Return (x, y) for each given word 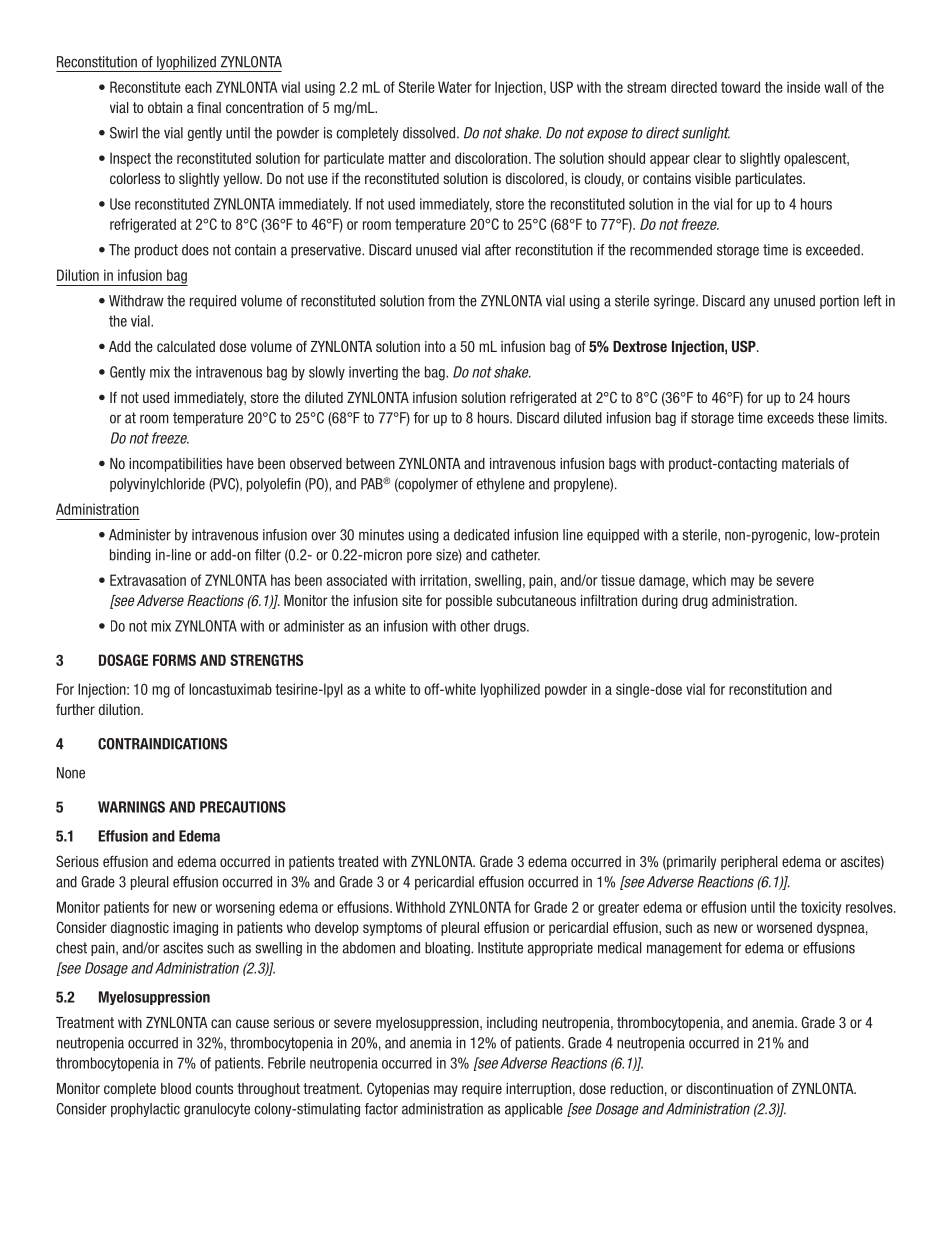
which (709, 580)
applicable (534, 1110)
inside (803, 87)
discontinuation (729, 1088)
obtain (165, 107)
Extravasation (148, 580)
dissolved (430, 133)
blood (176, 1088)
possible (469, 602)
